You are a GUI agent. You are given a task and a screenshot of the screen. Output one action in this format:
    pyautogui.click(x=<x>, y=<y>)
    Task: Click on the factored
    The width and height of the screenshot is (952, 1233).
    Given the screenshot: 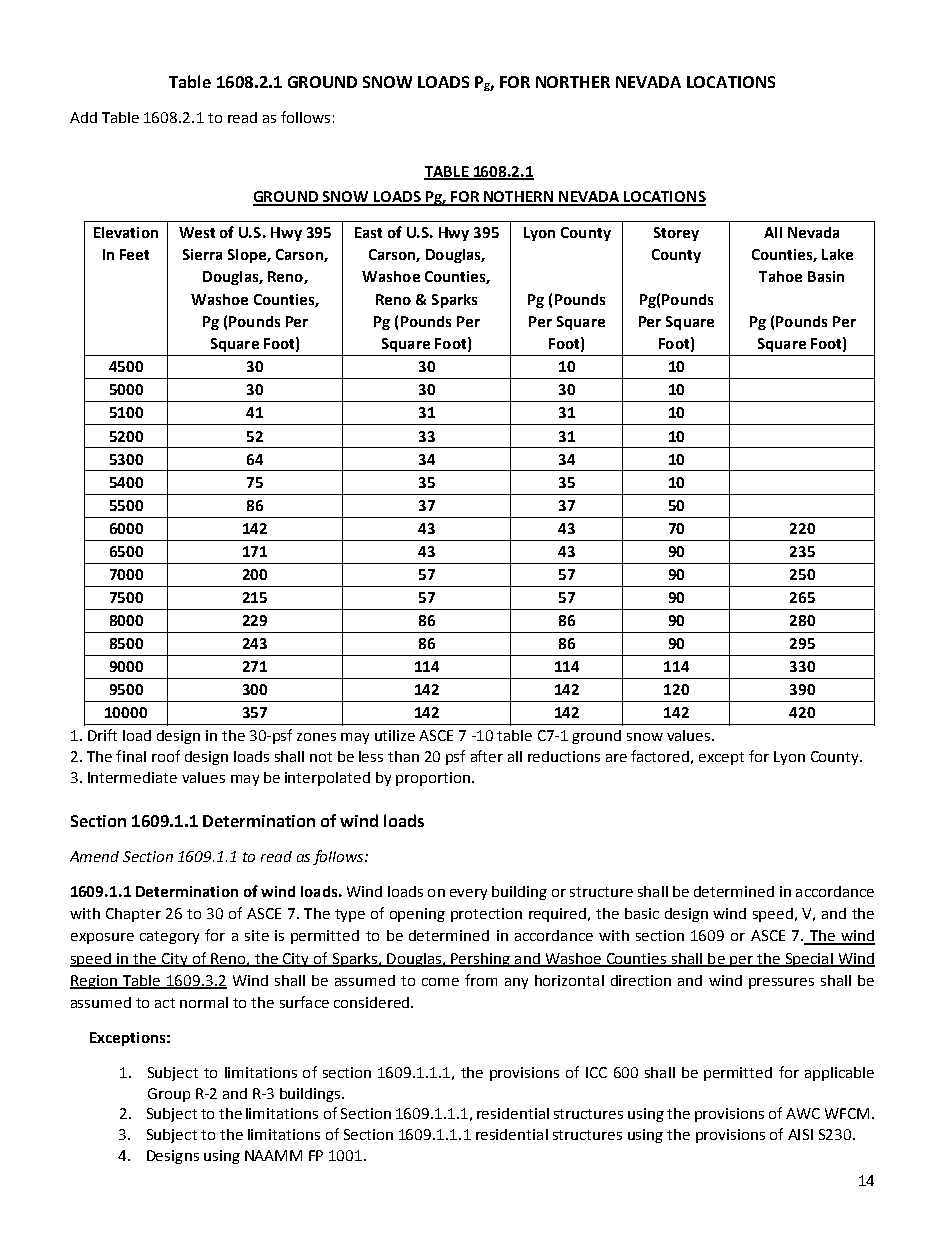 What is the action you would take?
    pyautogui.click(x=660, y=756)
